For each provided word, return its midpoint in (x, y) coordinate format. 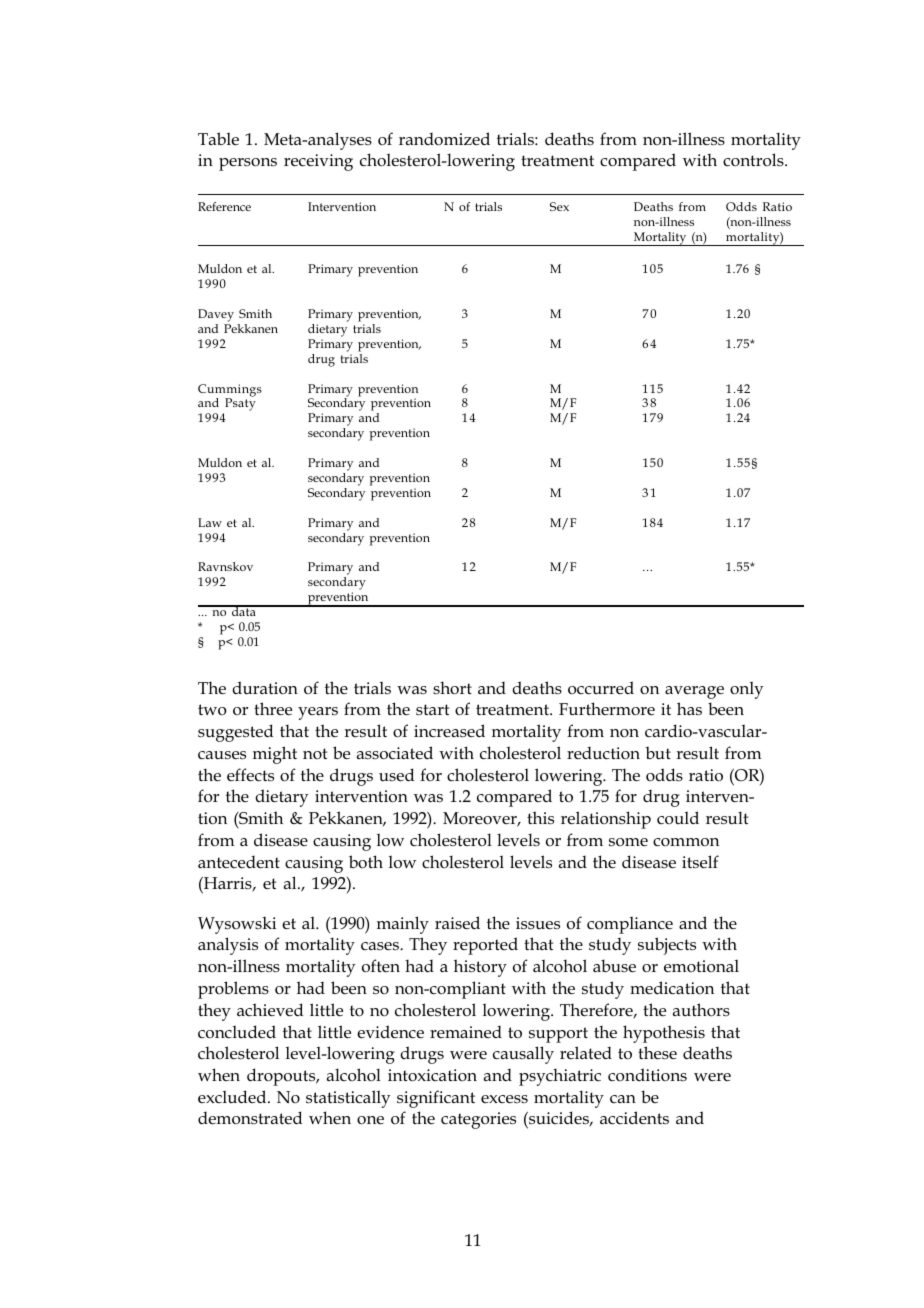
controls (754, 160)
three (273, 709)
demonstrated (250, 1118)
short (452, 688)
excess (504, 1099)
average (694, 692)
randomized (444, 139)
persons (248, 164)
